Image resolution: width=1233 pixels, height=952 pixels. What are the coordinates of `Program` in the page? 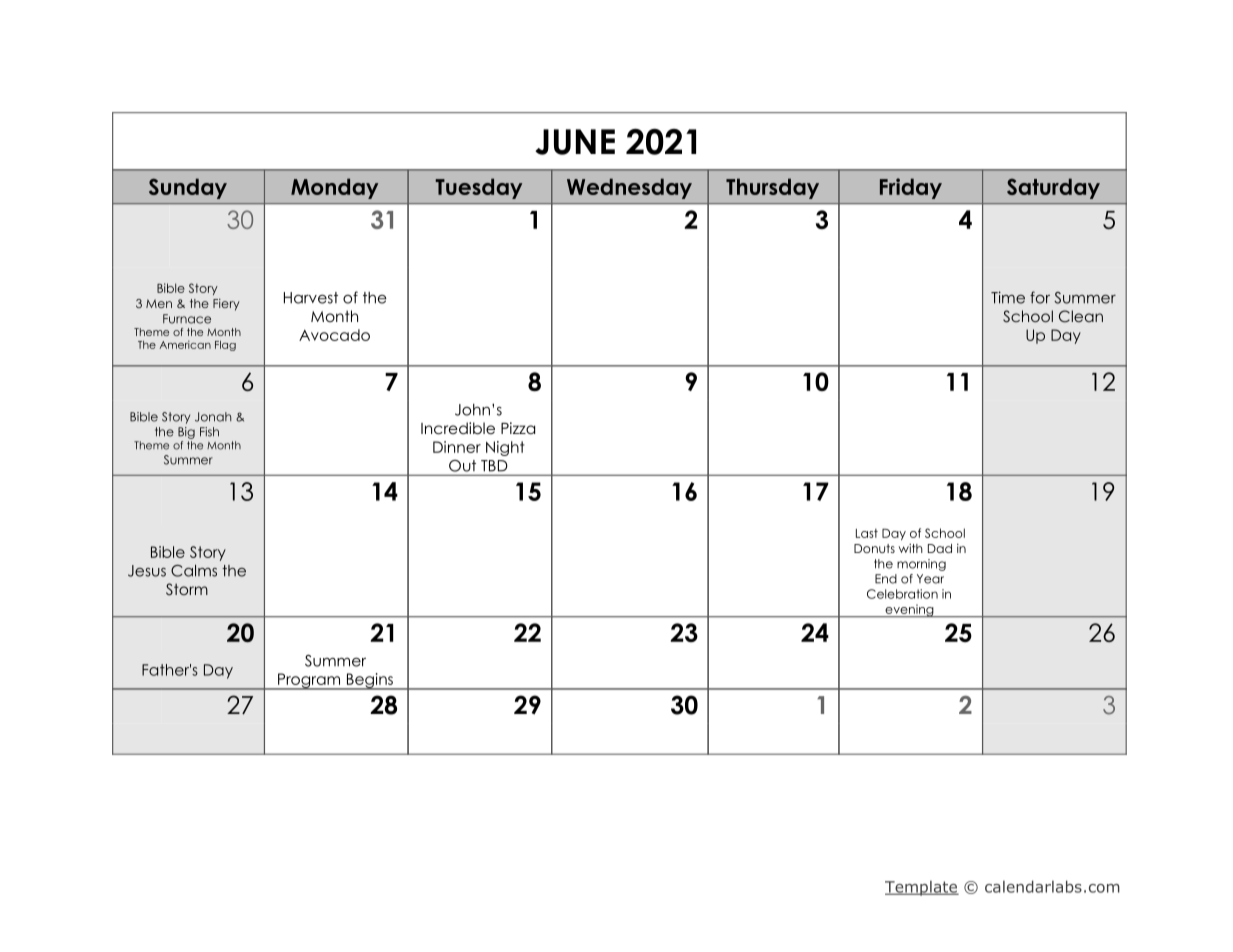 It's located at (309, 681).
